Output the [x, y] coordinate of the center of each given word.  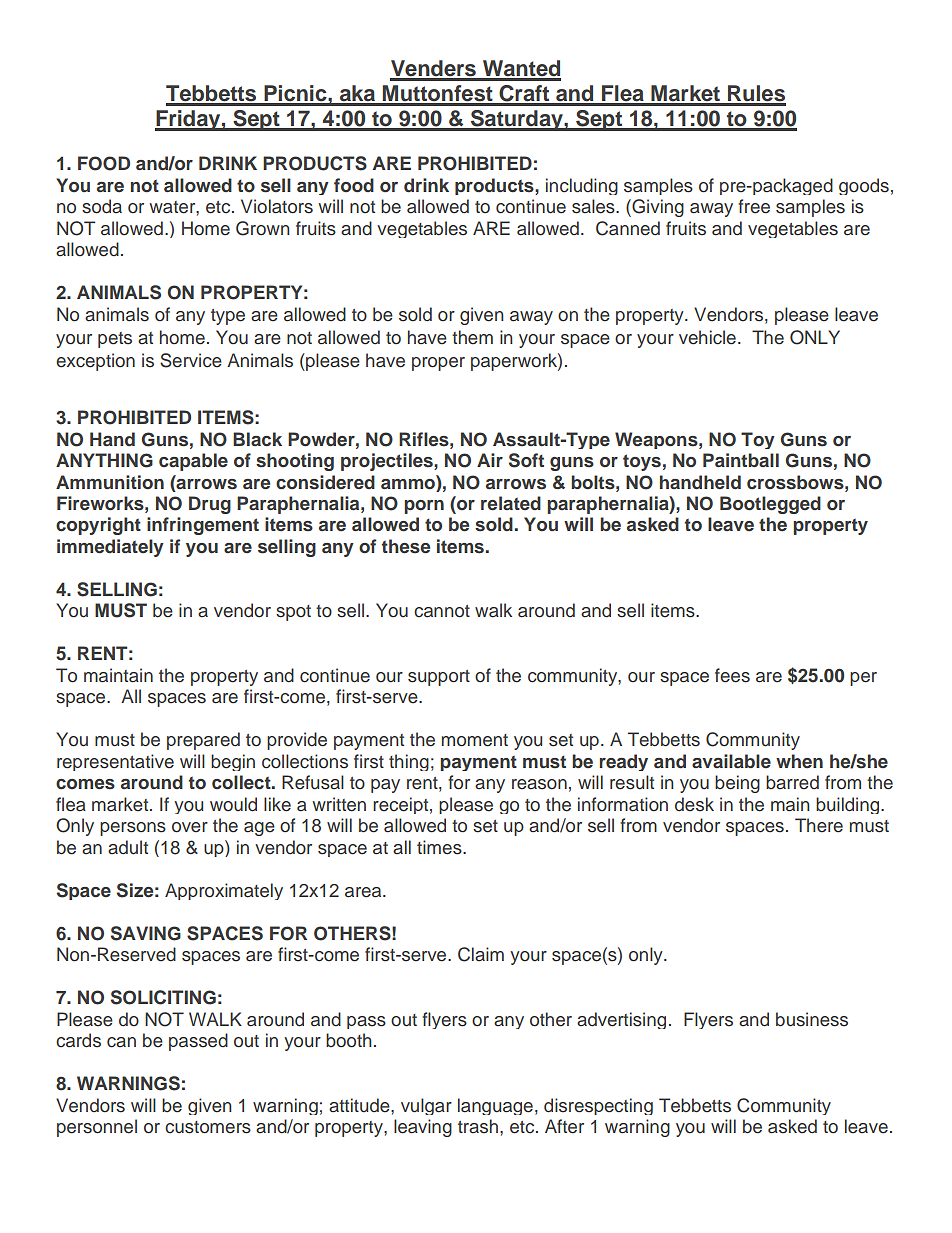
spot [293, 613]
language [495, 1106]
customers [208, 1127]
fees [732, 675]
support [439, 678]
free [754, 206]
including [582, 186]
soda [102, 206]
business [812, 1019]
